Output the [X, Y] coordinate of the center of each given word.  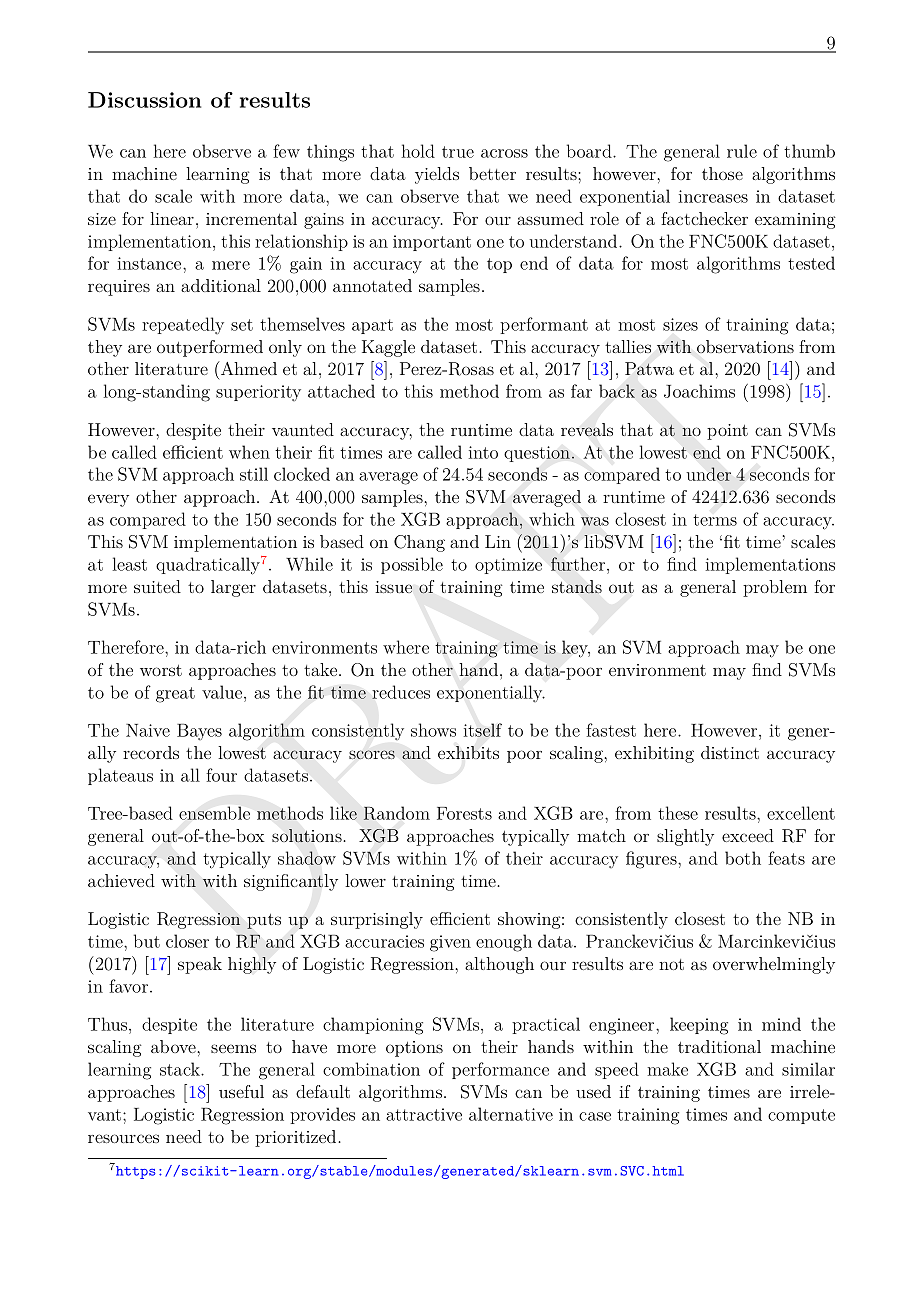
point [727, 432]
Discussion [144, 100]
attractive [424, 1114]
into [483, 452]
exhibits [468, 752]
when [249, 452]
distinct [730, 752]
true [458, 152]
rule [742, 151]
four [221, 775]
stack [181, 1069]
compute [801, 1116]
